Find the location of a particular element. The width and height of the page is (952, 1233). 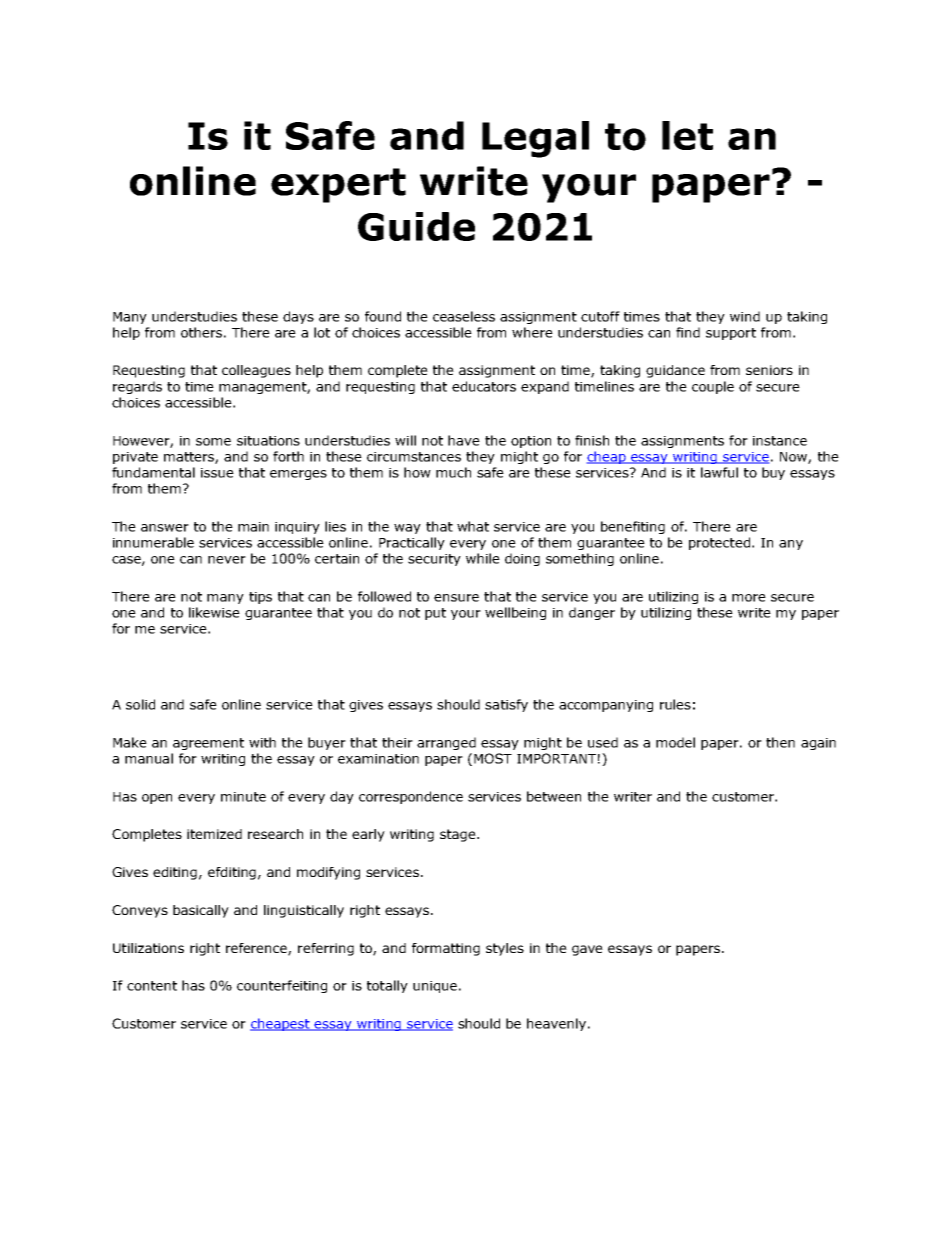

expert is located at coordinates (338, 185).
